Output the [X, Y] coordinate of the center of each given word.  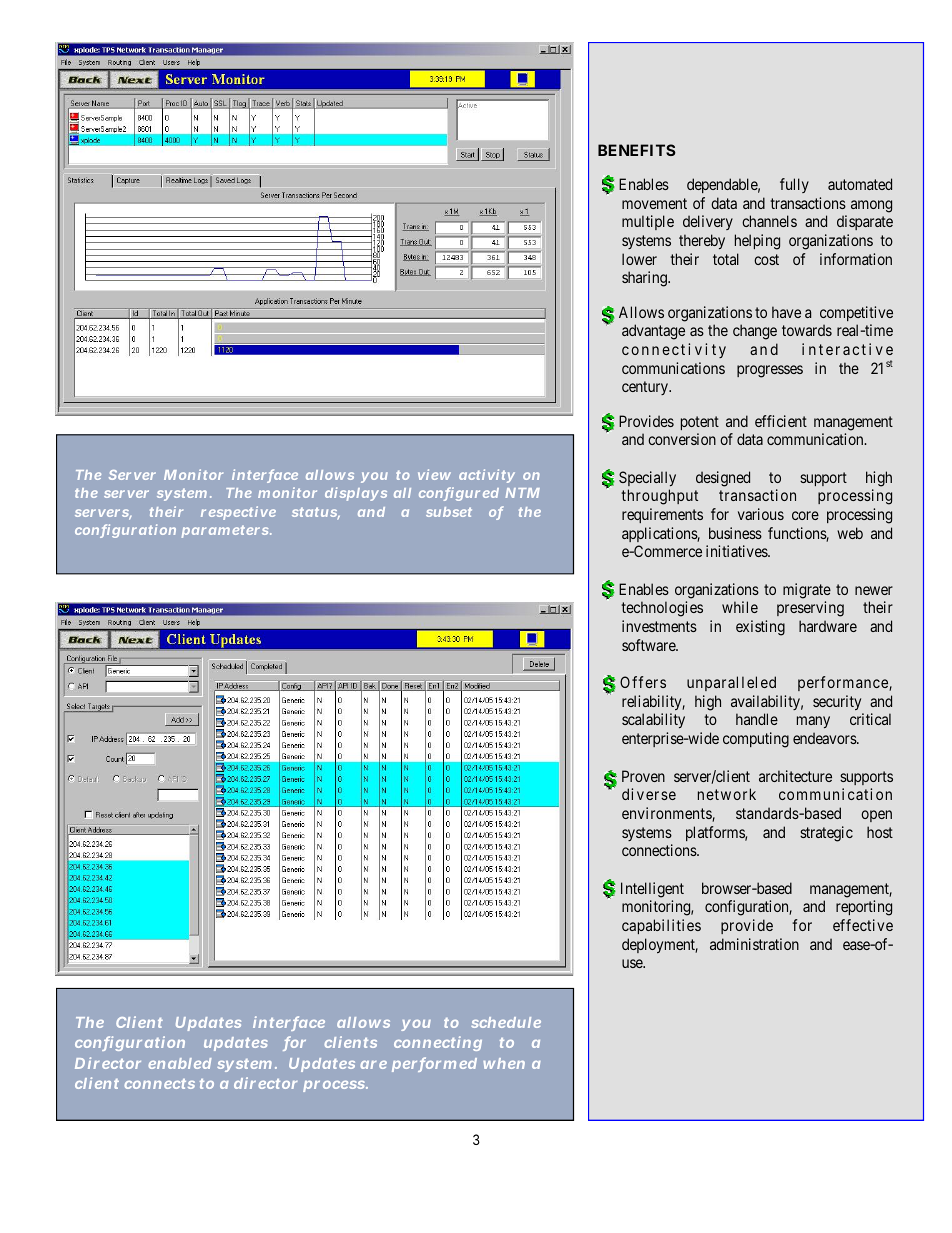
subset [449, 512]
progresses [770, 371]
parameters [226, 531]
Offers [643, 682]
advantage [653, 332]
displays [356, 494]
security [837, 702]
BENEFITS [637, 150]
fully [794, 185]
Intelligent [652, 890]
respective [238, 513]
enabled [180, 1063]
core [805, 515]
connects [159, 1084]
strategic [826, 834]
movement [654, 203]
